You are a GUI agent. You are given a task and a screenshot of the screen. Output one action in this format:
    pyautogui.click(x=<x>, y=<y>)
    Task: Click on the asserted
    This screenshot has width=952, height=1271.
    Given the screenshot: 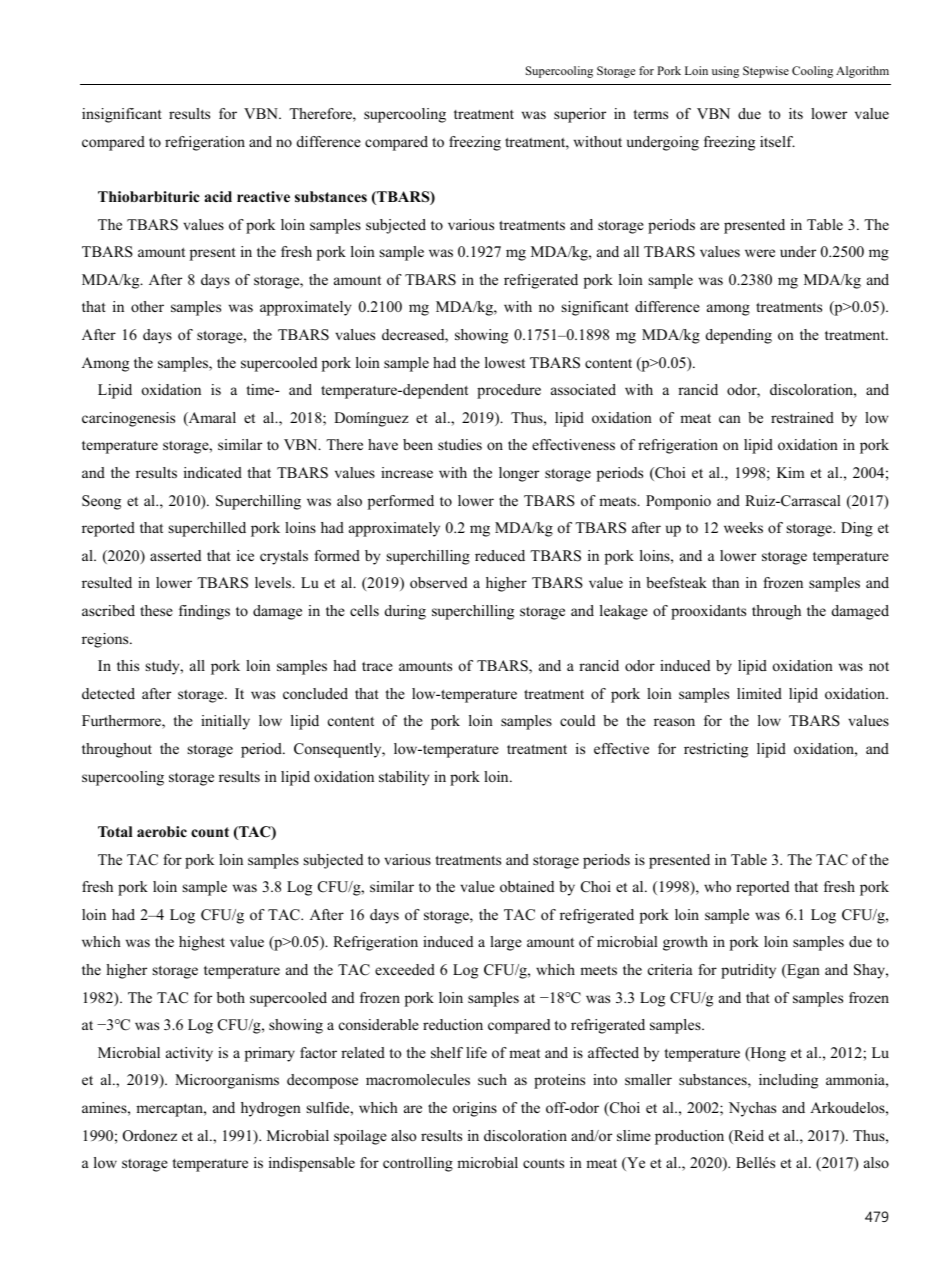 What is the action you would take?
    pyautogui.click(x=175, y=555)
